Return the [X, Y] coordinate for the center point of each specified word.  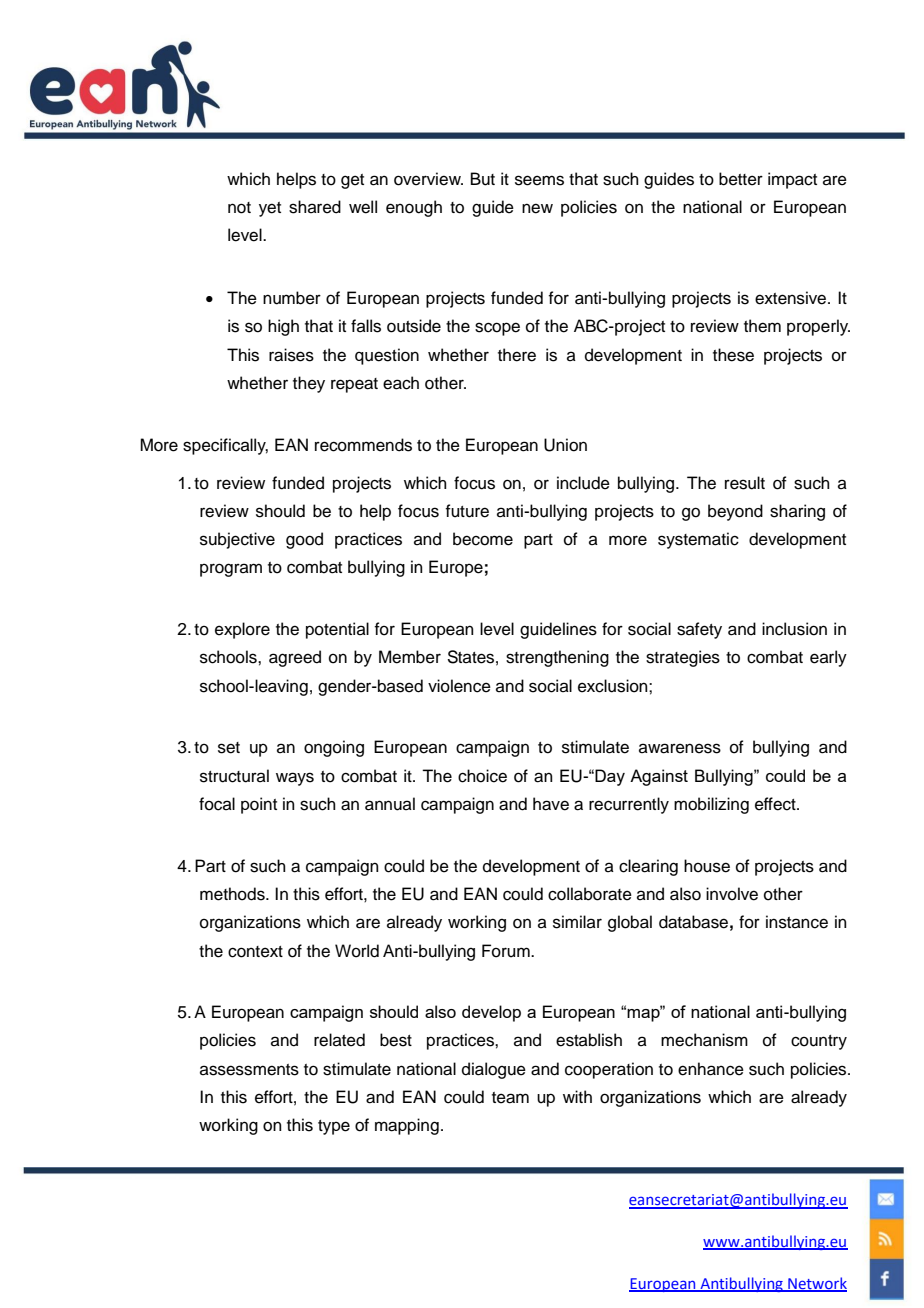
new [537, 208]
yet [270, 209]
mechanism [704, 1040]
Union [565, 445]
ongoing [334, 748]
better [741, 179]
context [255, 952]
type [334, 1127]
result [745, 483]
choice [482, 776]
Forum [507, 951]
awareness [680, 748]
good [304, 540]
